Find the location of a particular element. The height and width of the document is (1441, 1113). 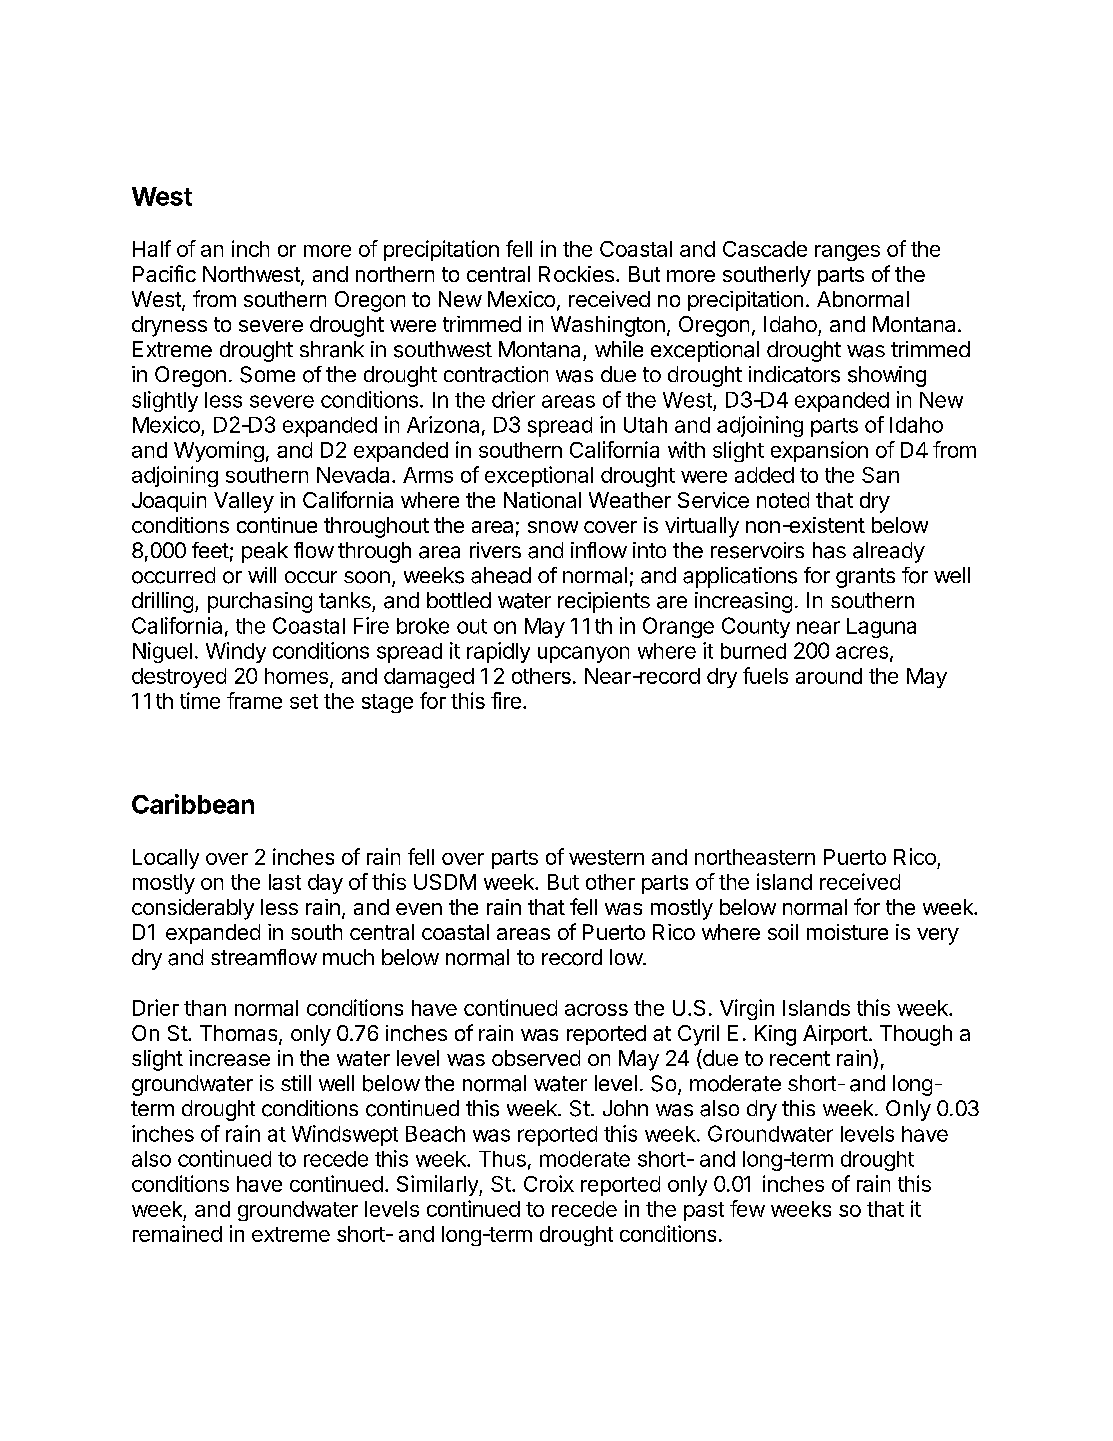

rapidly is located at coordinates (498, 652).
